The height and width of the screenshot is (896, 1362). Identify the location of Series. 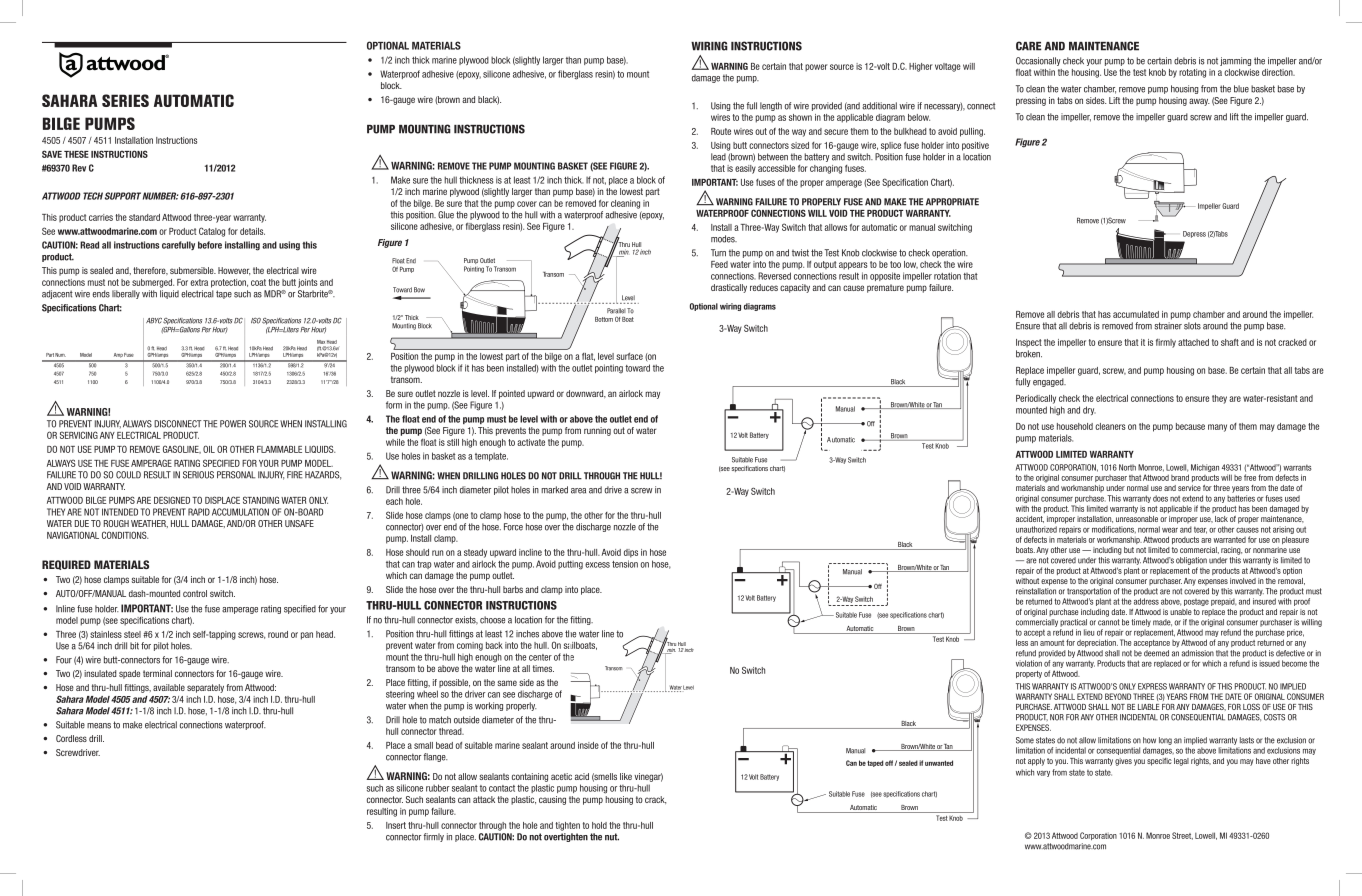
(125, 100).
